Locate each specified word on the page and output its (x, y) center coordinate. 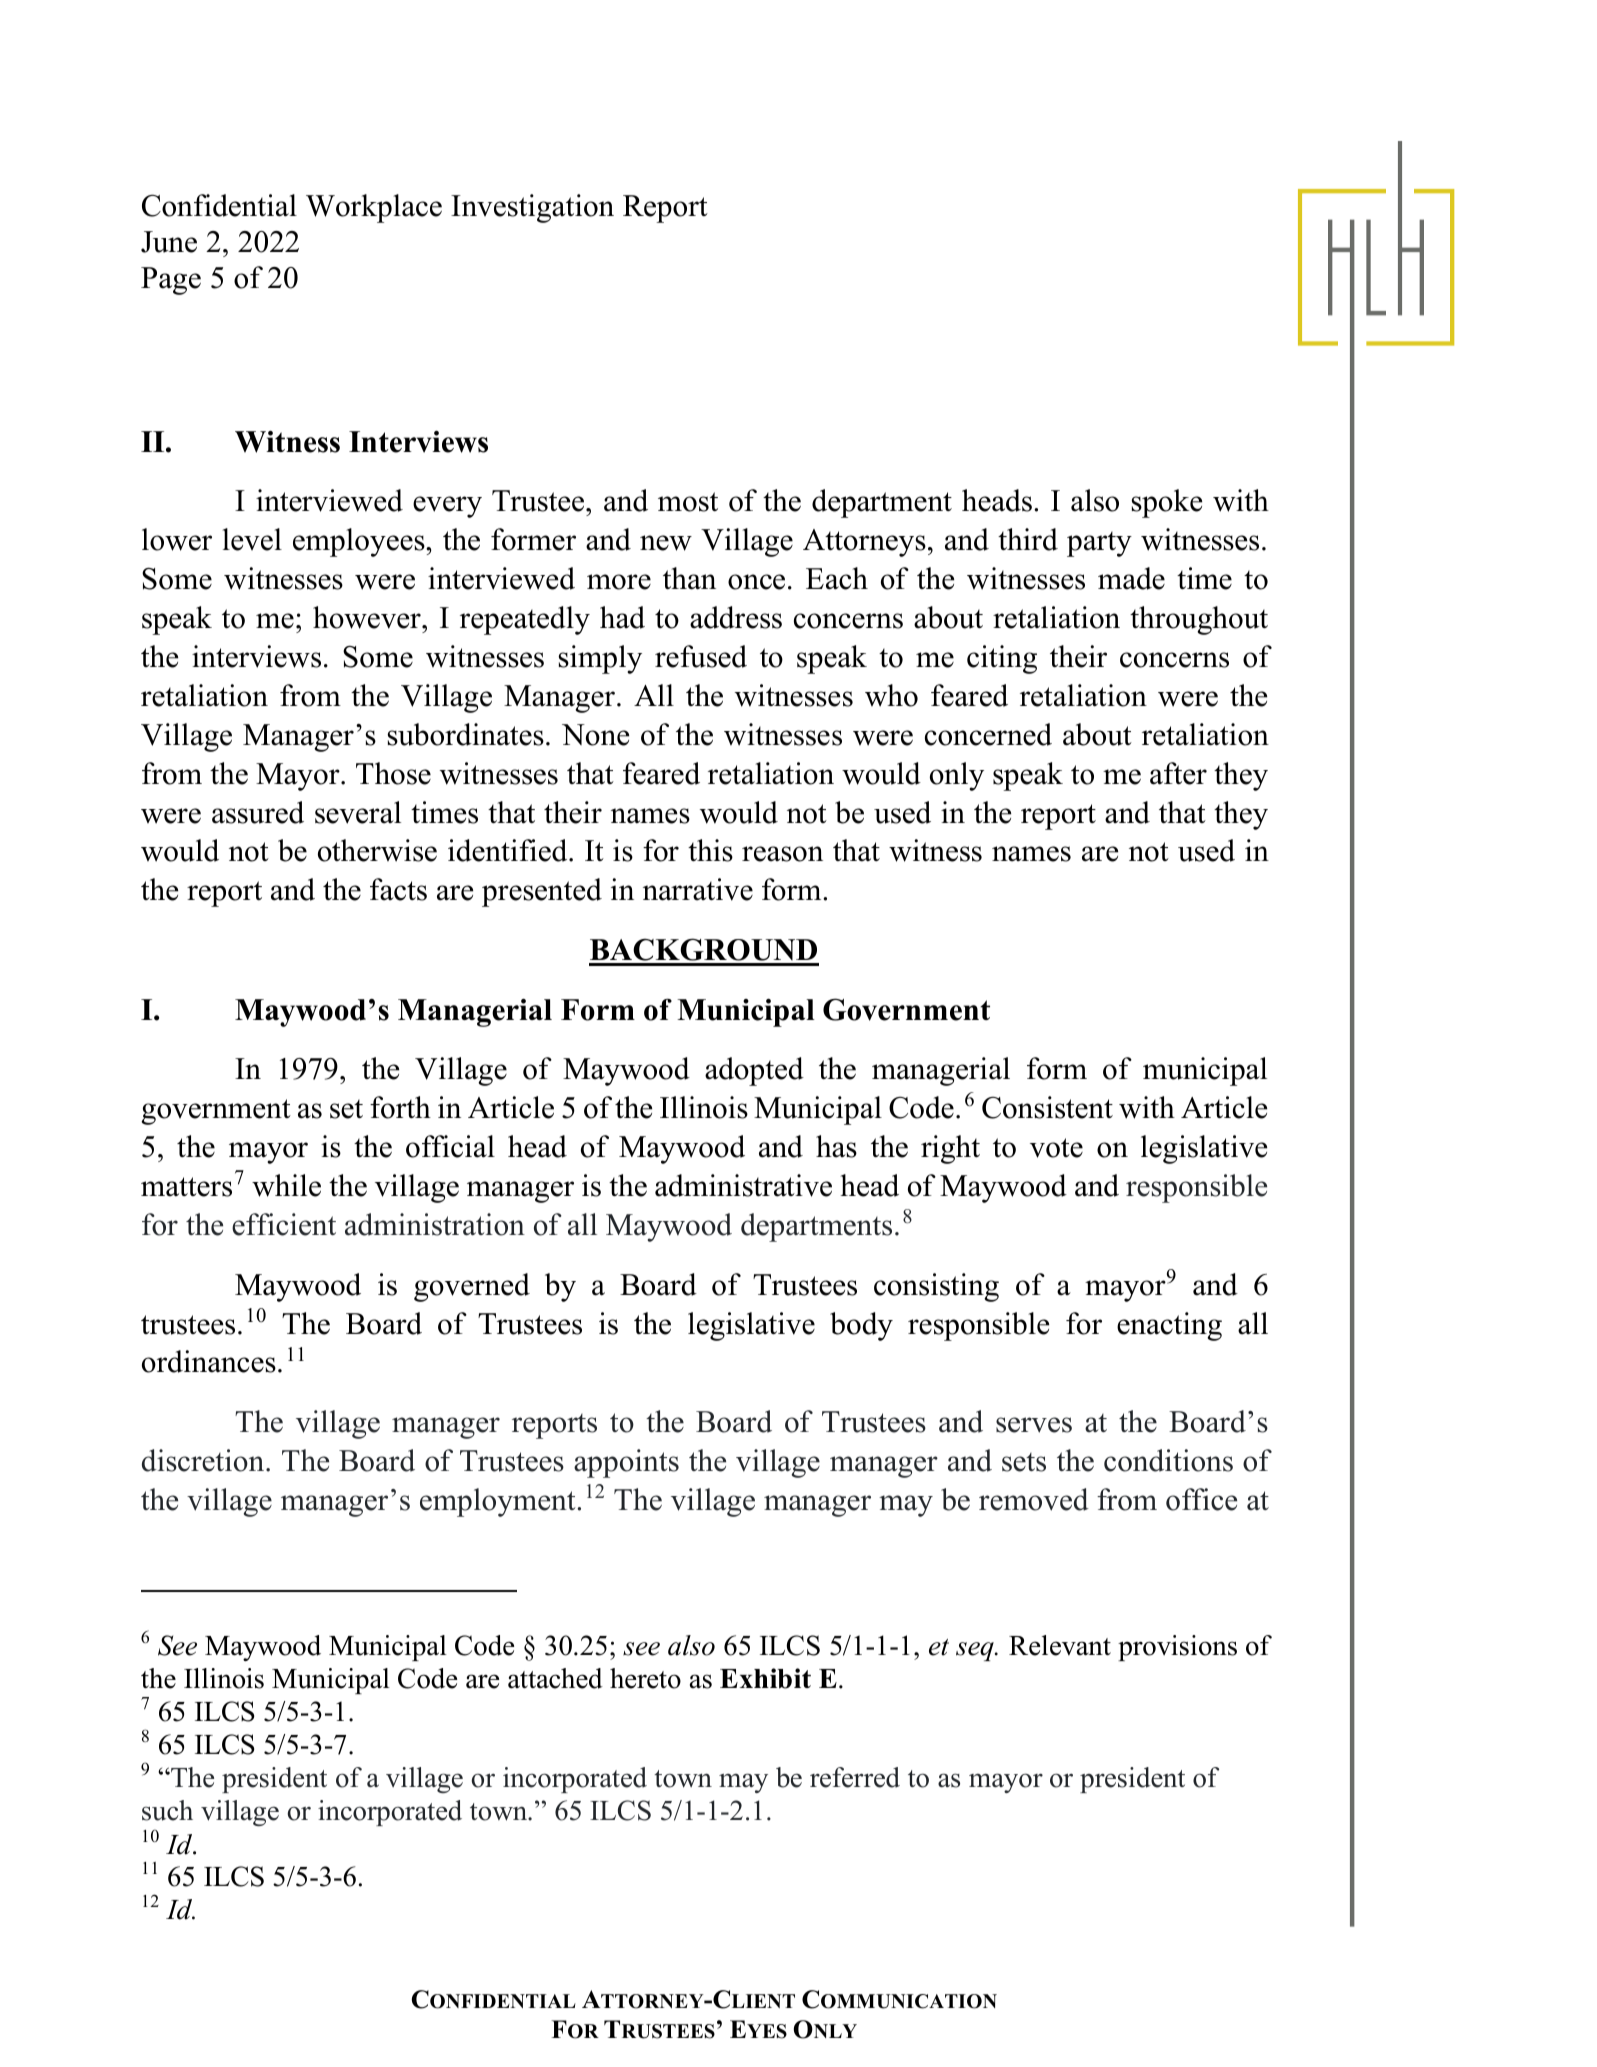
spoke (1166, 503)
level (252, 539)
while (286, 1185)
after (1178, 773)
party (1099, 544)
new (666, 543)
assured (258, 812)
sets (1024, 1462)
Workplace (374, 208)
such (167, 1810)
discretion (204, 1460)
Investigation (532, 208)
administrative (743, 1185)
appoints (626, 1463)
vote (1056, 1148)
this (710, 850)
